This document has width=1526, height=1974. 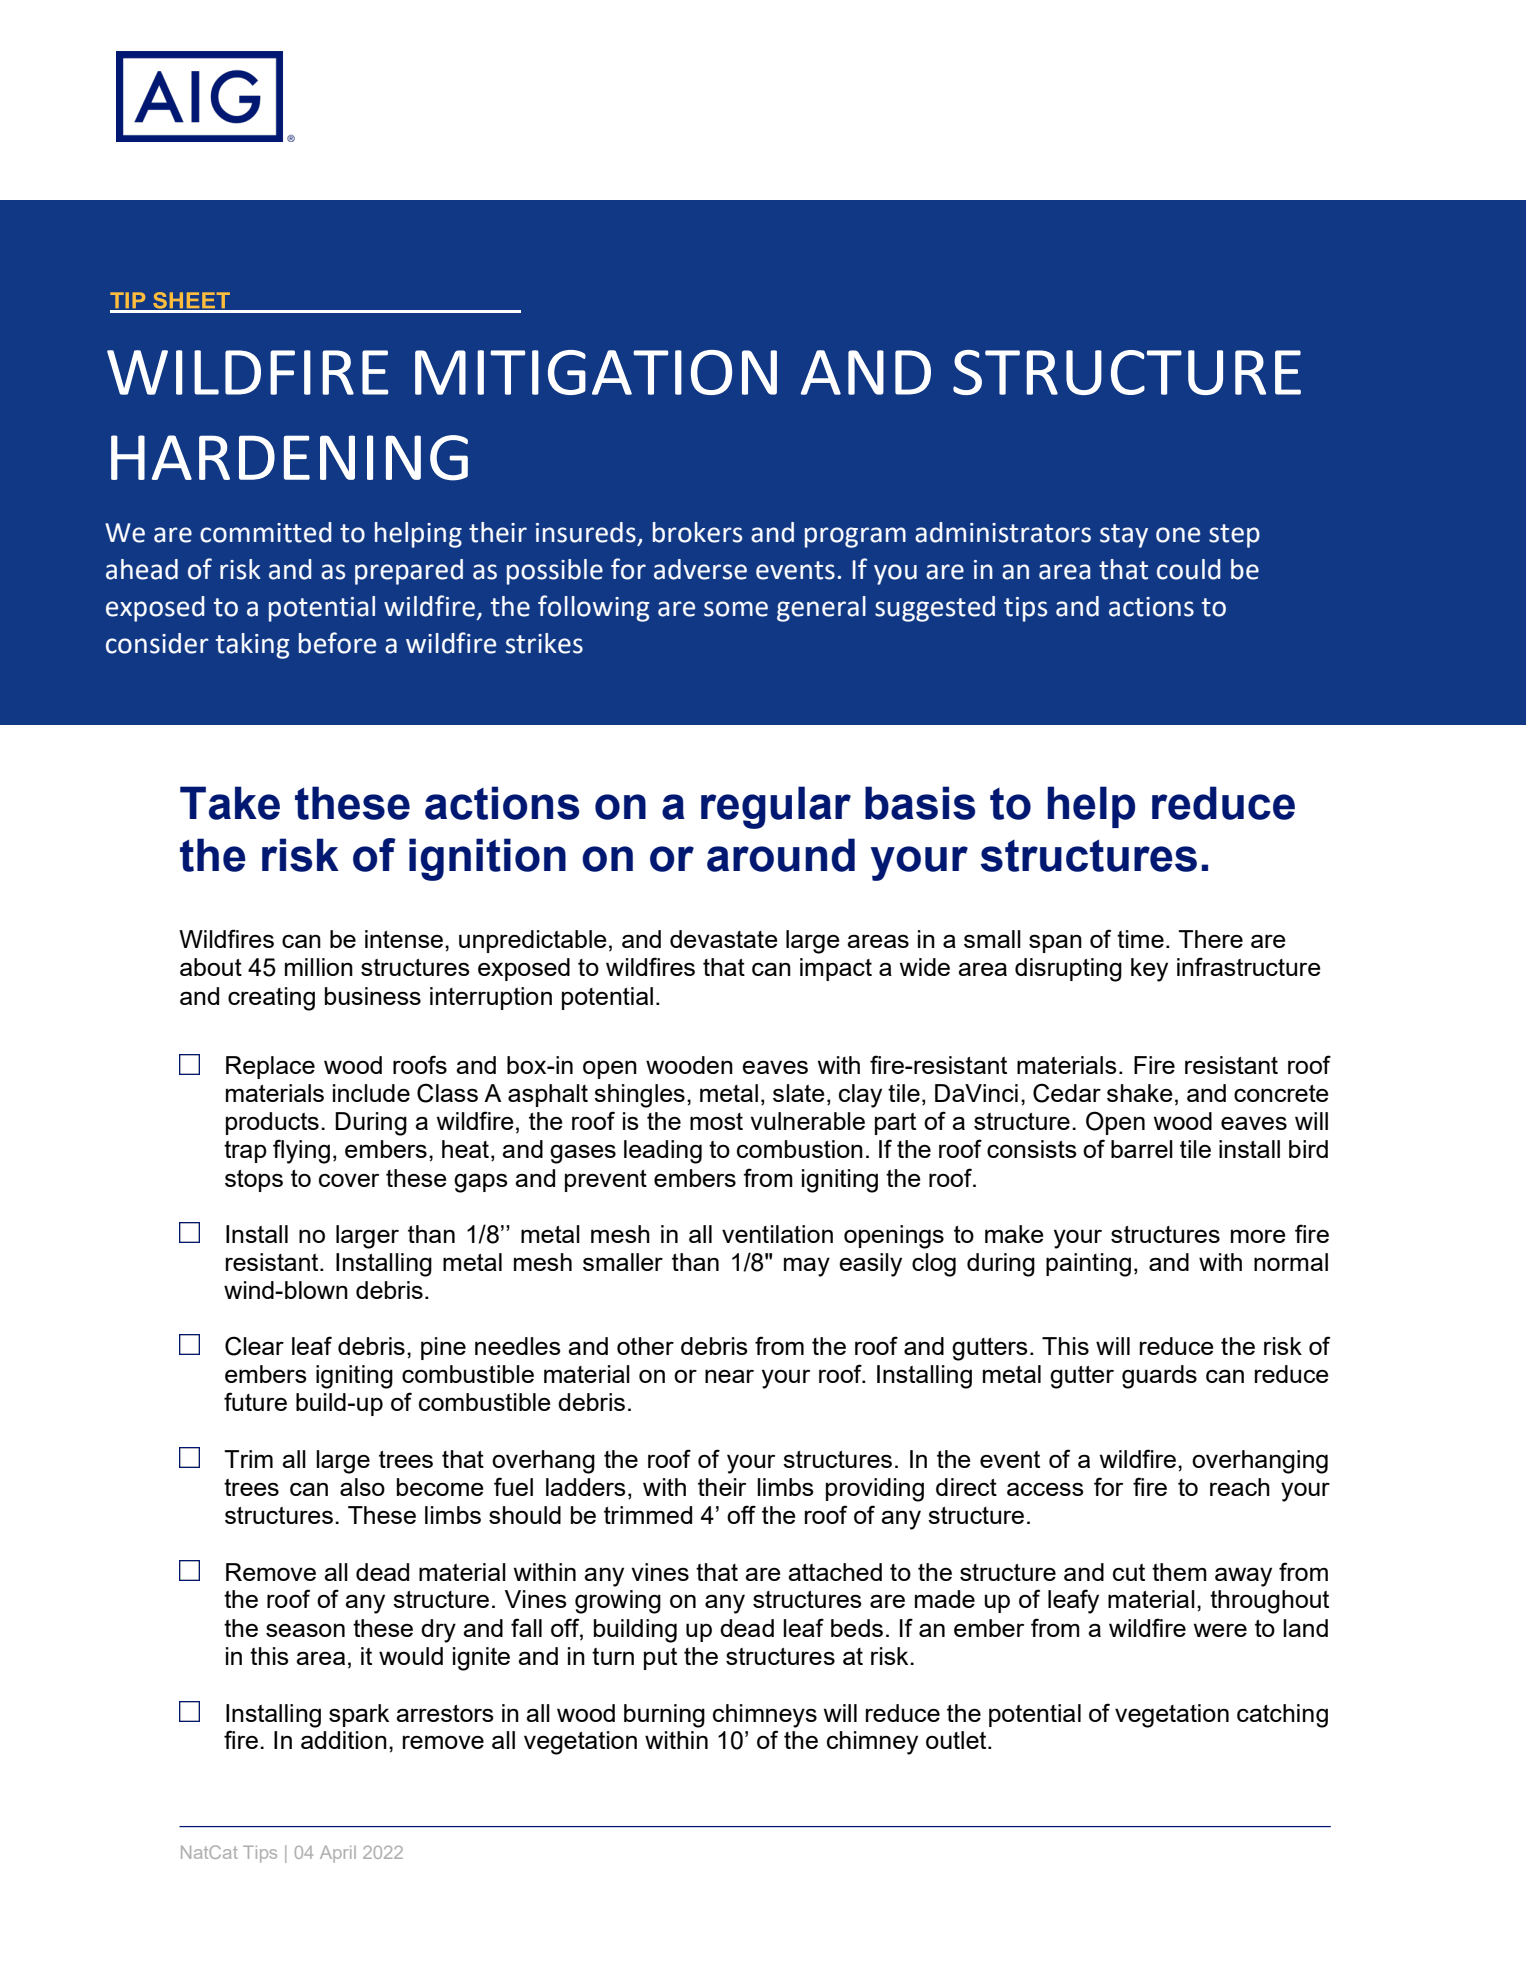 What do you see at coordinates (266, 532) in the document?
I see `committed` at bounding box center [266, 532].
